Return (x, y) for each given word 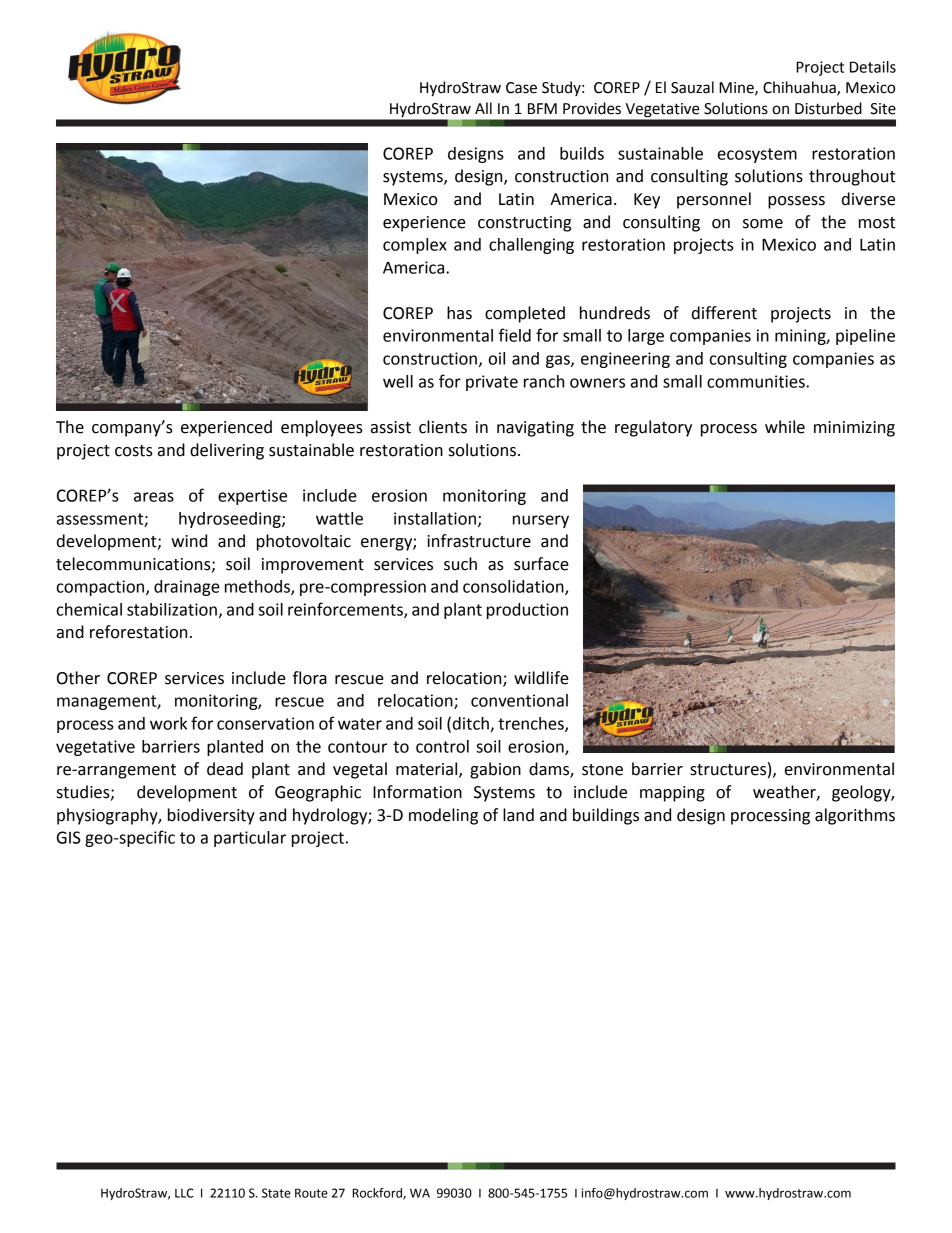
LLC (184, 1193)
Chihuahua (800, 88)
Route (311, 1193)
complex (415, 246)
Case (521, 88)
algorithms (855, 816)
